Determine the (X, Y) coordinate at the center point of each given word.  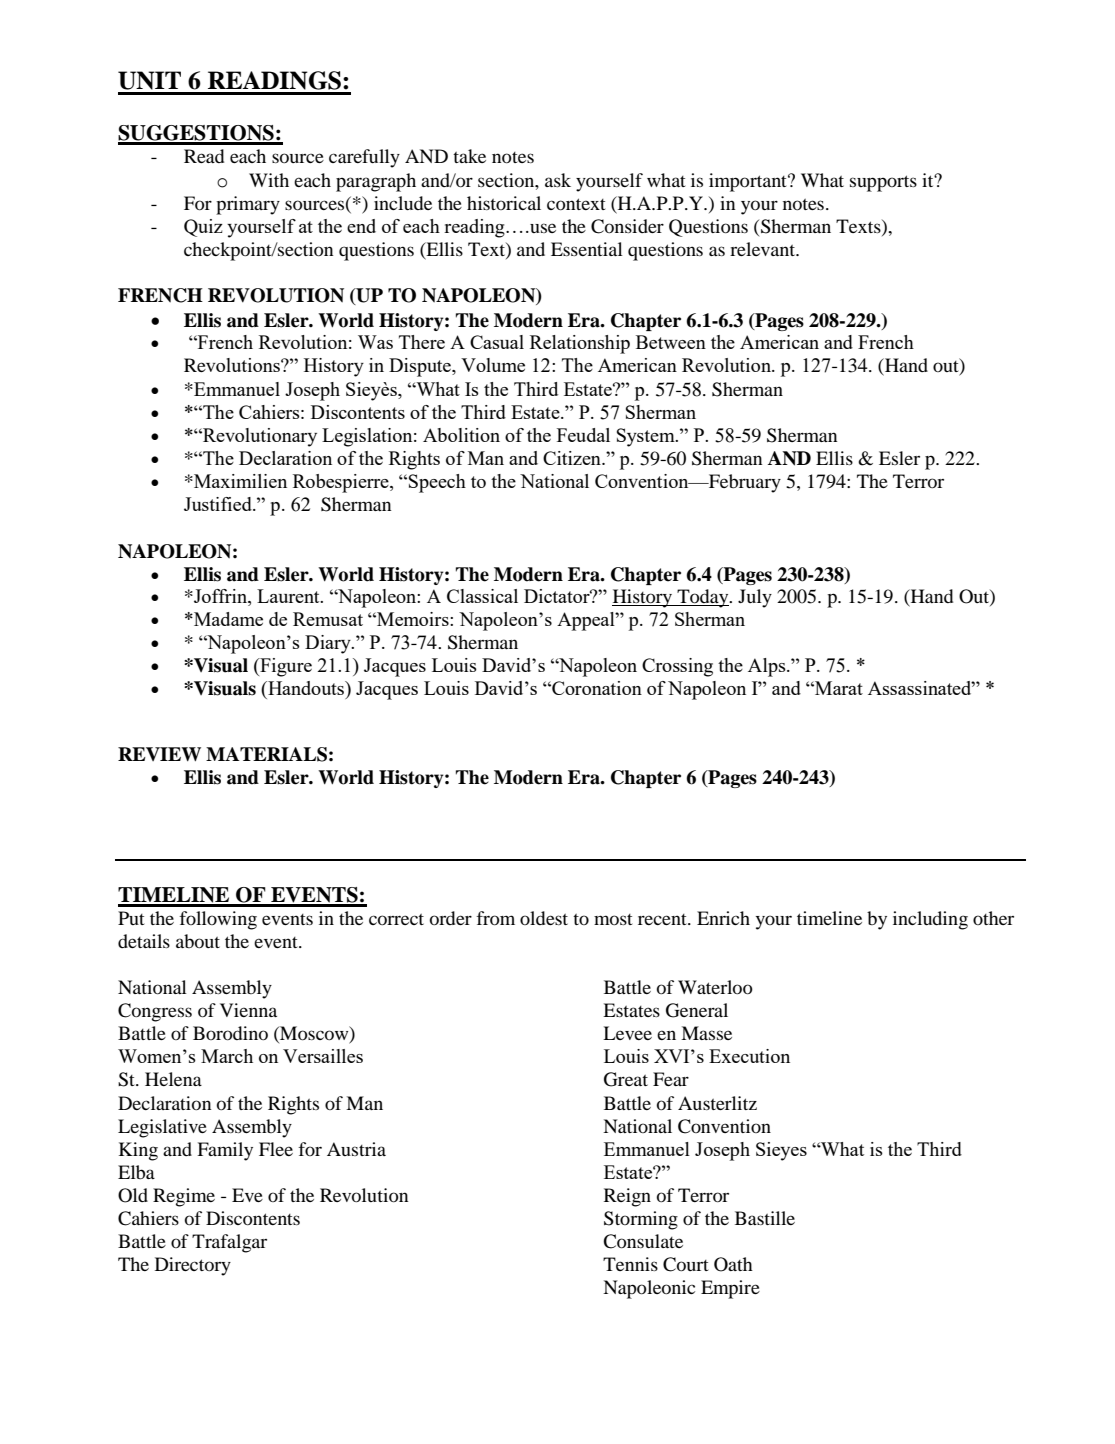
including (930, 920)
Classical (482, 596)
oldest (544, 918)
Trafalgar (229, 1243)
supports (883, 183)
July (755, 598)
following (218, 920)
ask (558, 180)
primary (248, 205)
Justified (219, 504)
